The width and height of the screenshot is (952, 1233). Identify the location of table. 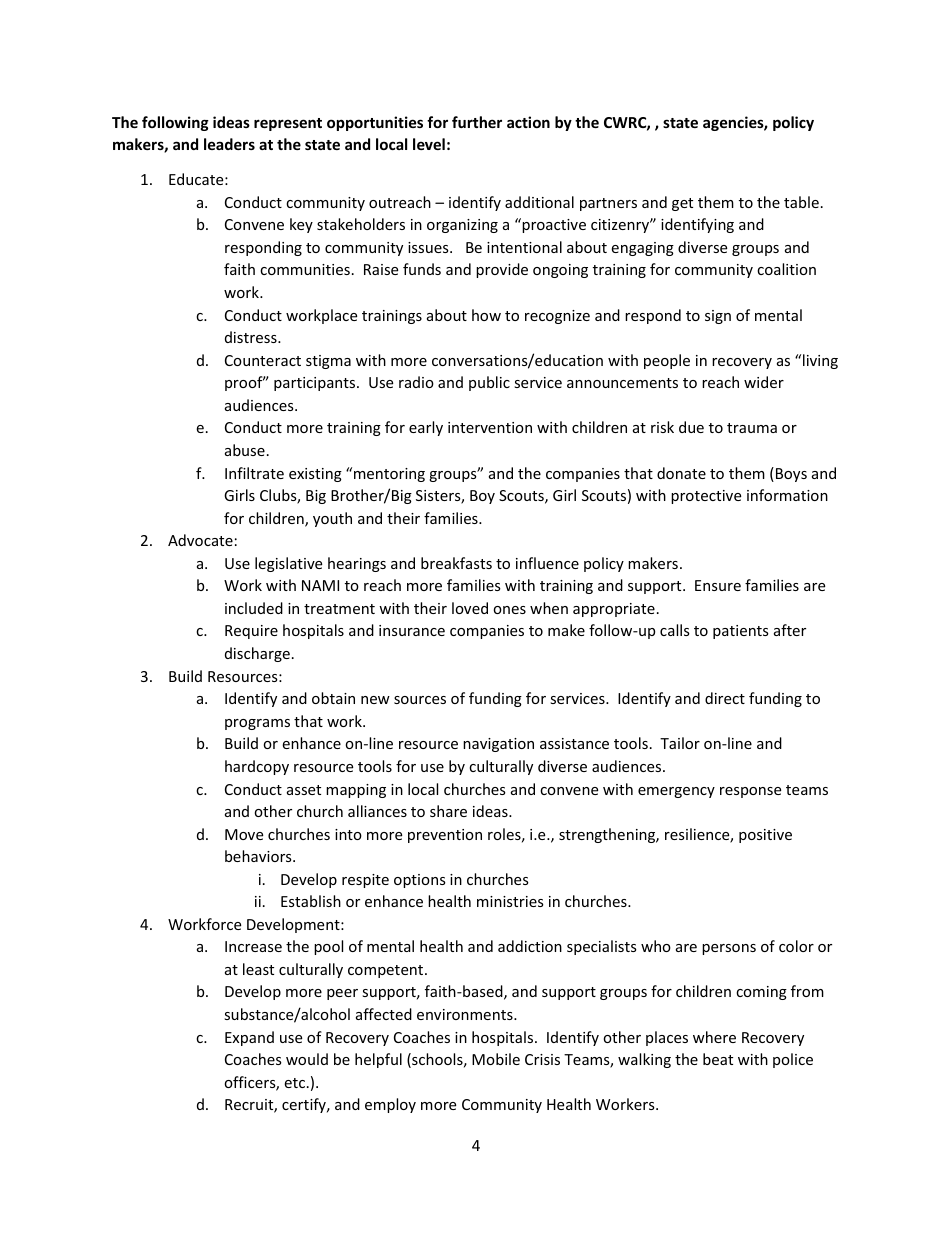
(801, 202).
